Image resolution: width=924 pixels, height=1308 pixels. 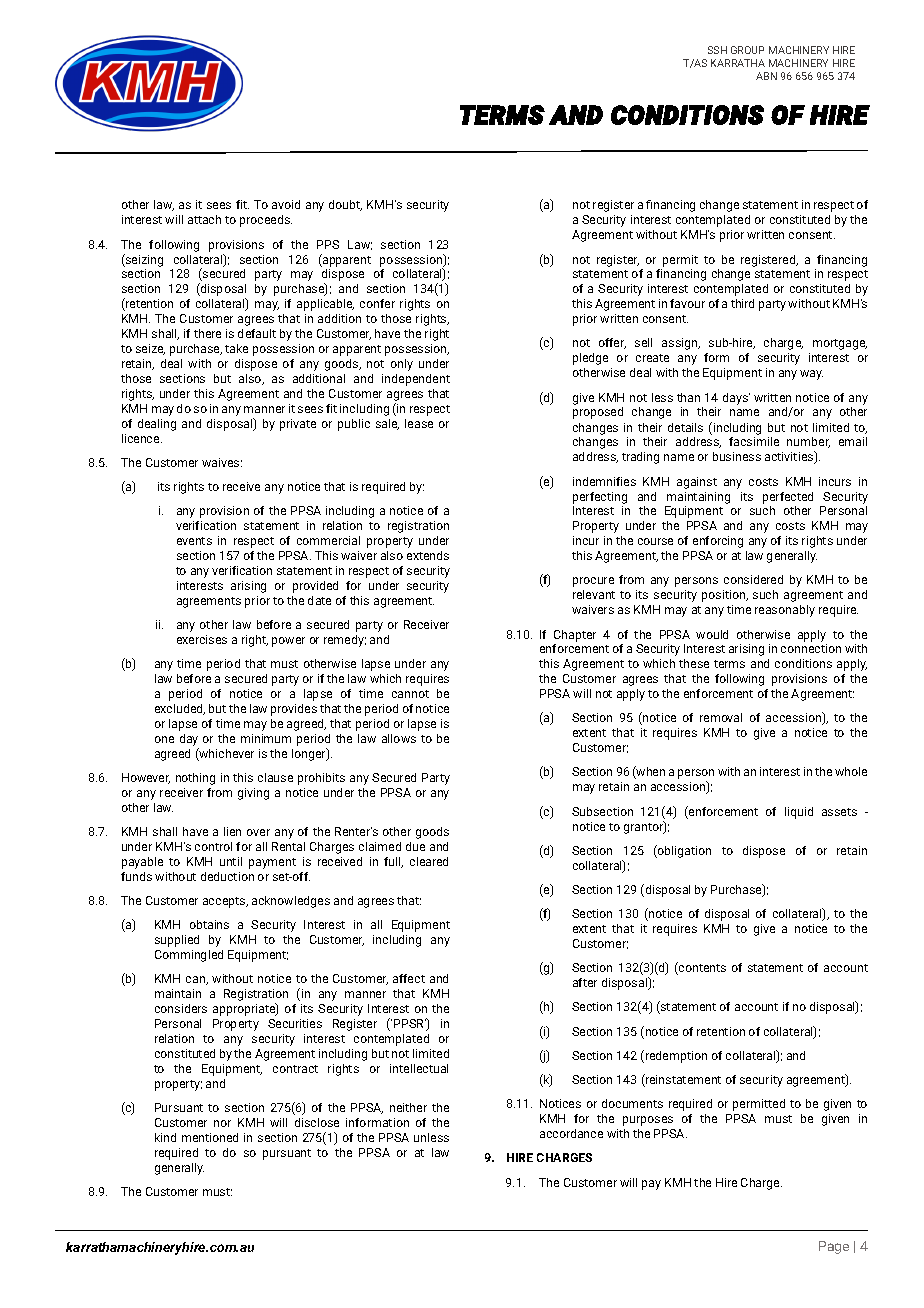 I want to click on ABN, so click(x=766, y=76).
